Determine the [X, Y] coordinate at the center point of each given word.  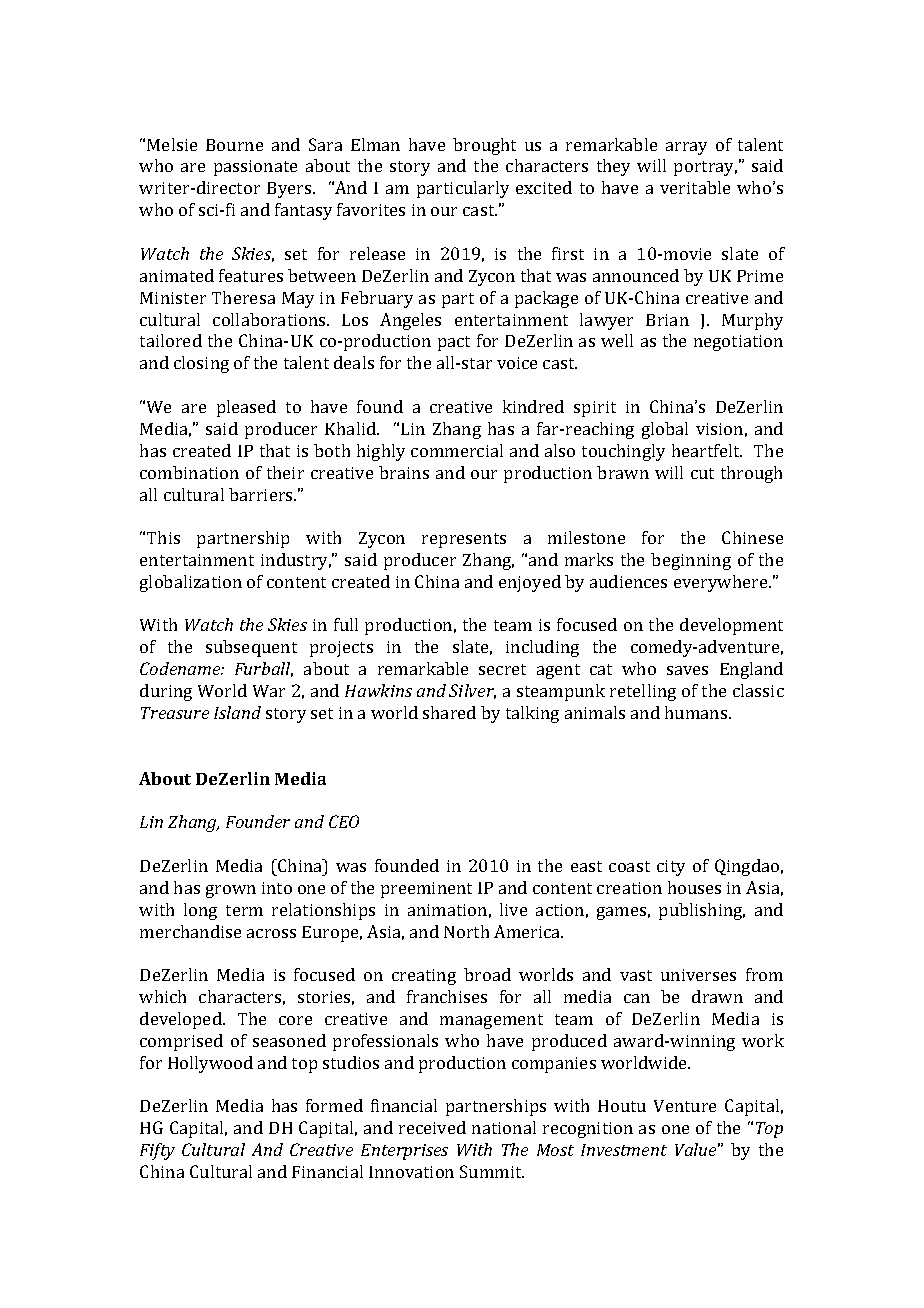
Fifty [157, 1151]
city [671, 868]
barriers [262, 494]
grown [231, 891]
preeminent [426, 890]
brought [484, 146]
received [432, 1127]
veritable [695, 187]
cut [702, 473]
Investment [624, 1150]
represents [464, 540]
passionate [255, 168]
